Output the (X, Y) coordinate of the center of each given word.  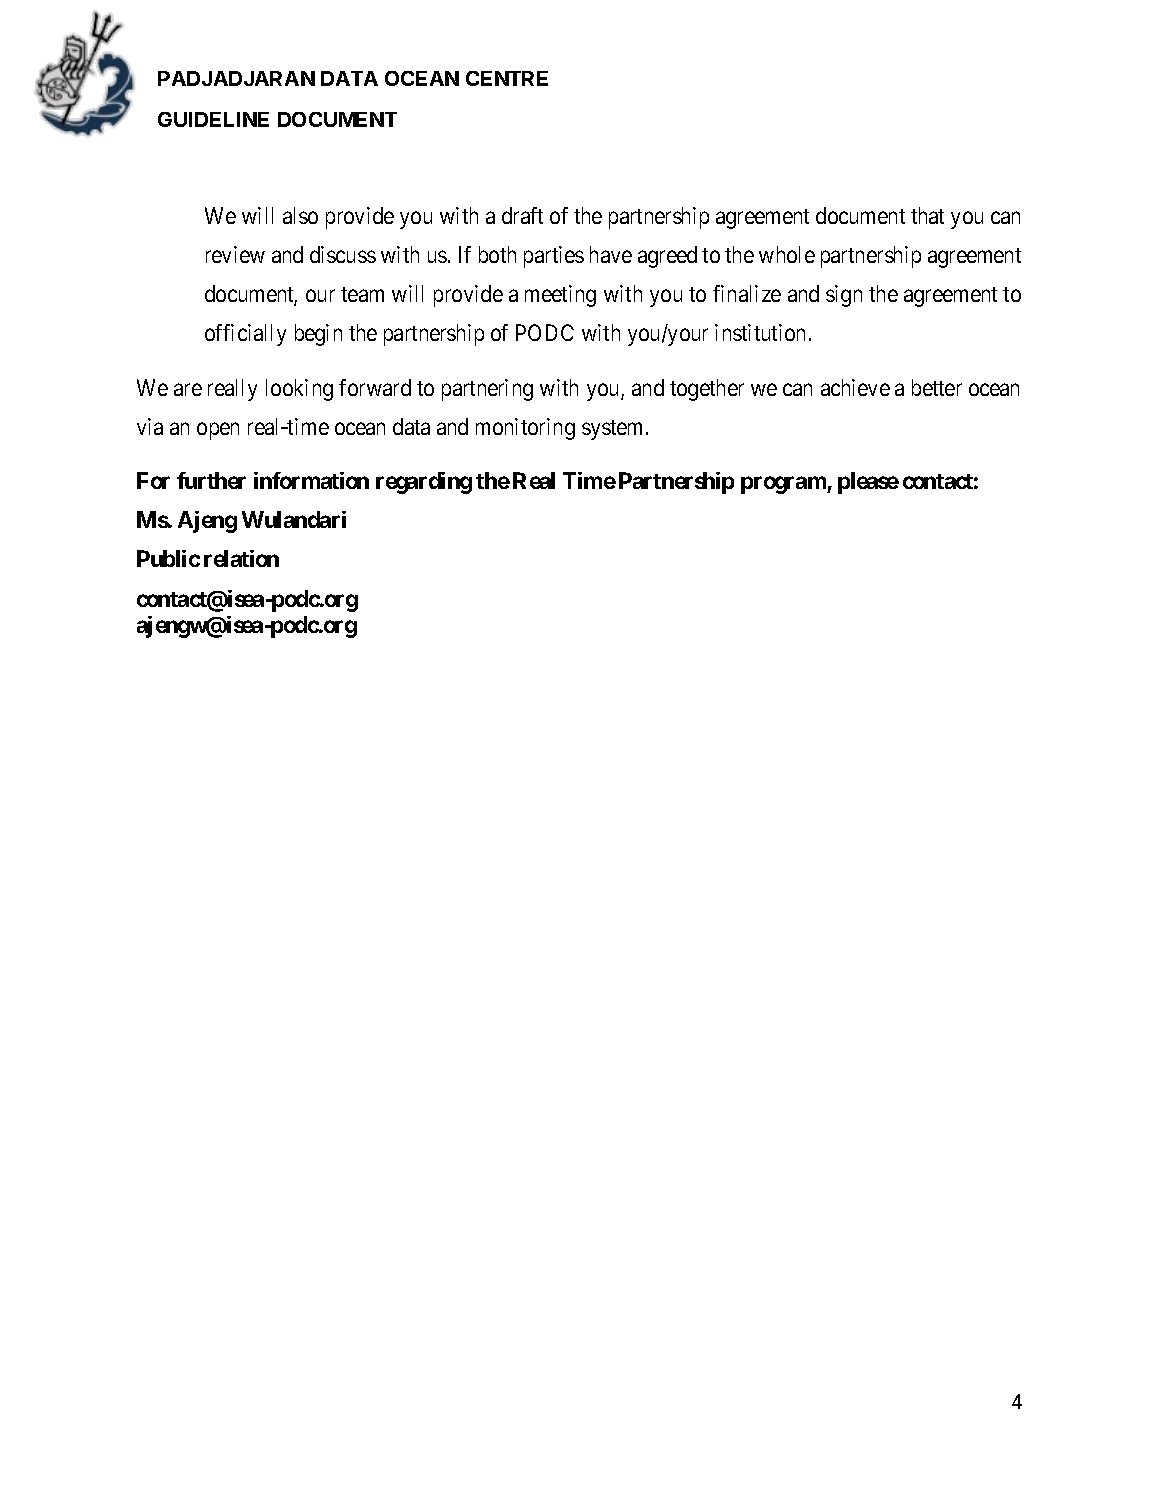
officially (245, 335)
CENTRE (507, 78)
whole (787, 254)
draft (522, 215)
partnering (487, 390)
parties (554, 257)
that (927, 215)
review (235, 254)
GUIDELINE (213, 119)
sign (844, 296)
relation (241, 558)
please (868, 483)
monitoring (525, 429)
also (300, 215)
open (218, 431)
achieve (855, 387)
